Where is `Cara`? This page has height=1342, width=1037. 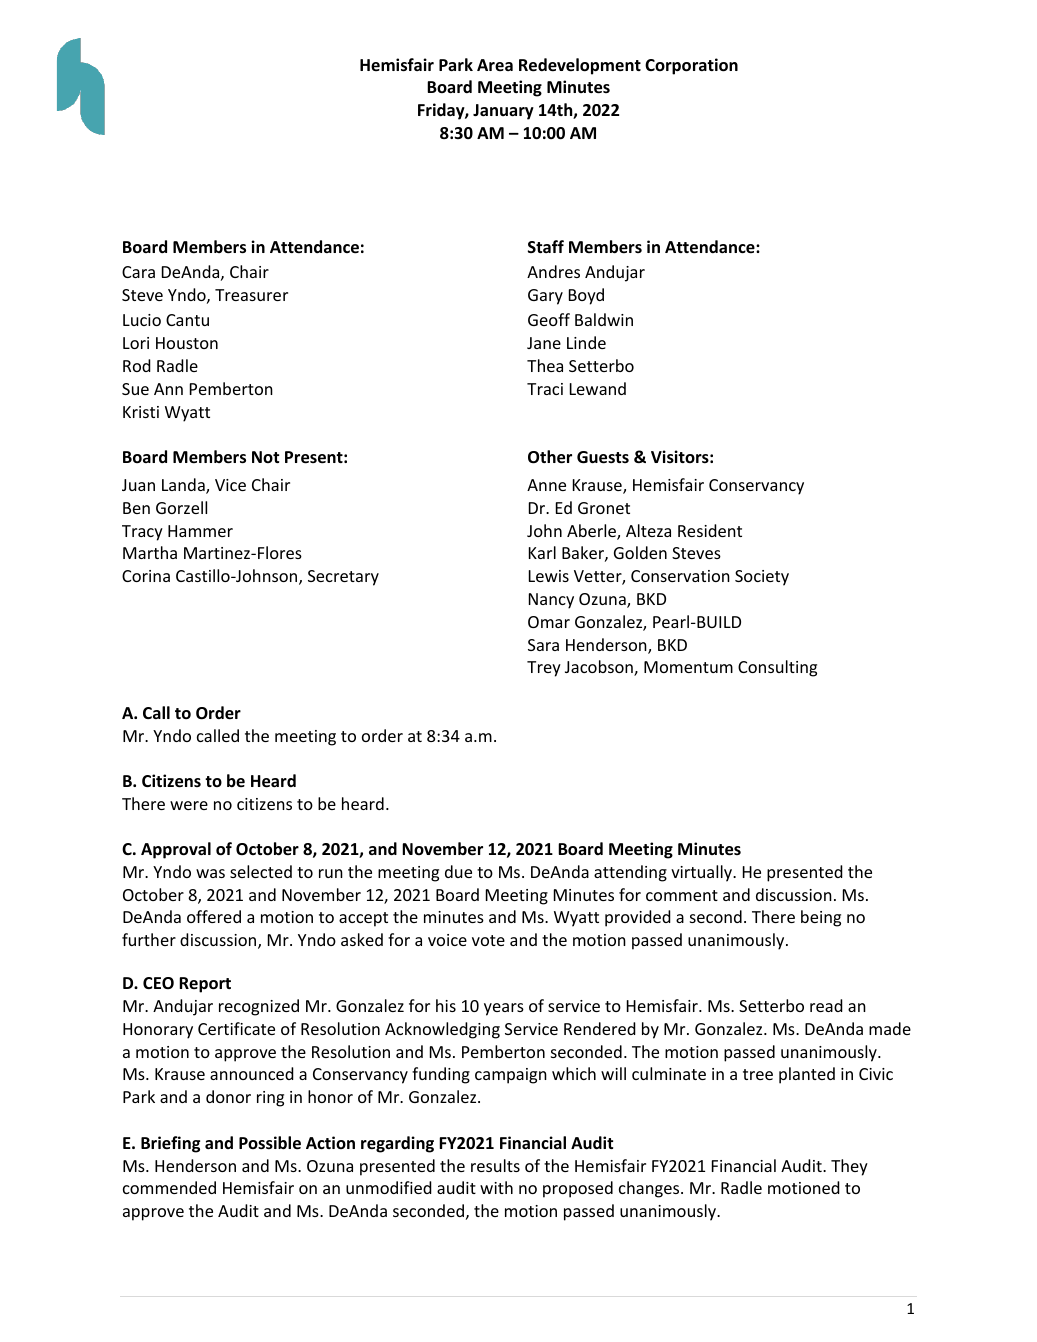
Cara is located at coordinates (138, 272).
